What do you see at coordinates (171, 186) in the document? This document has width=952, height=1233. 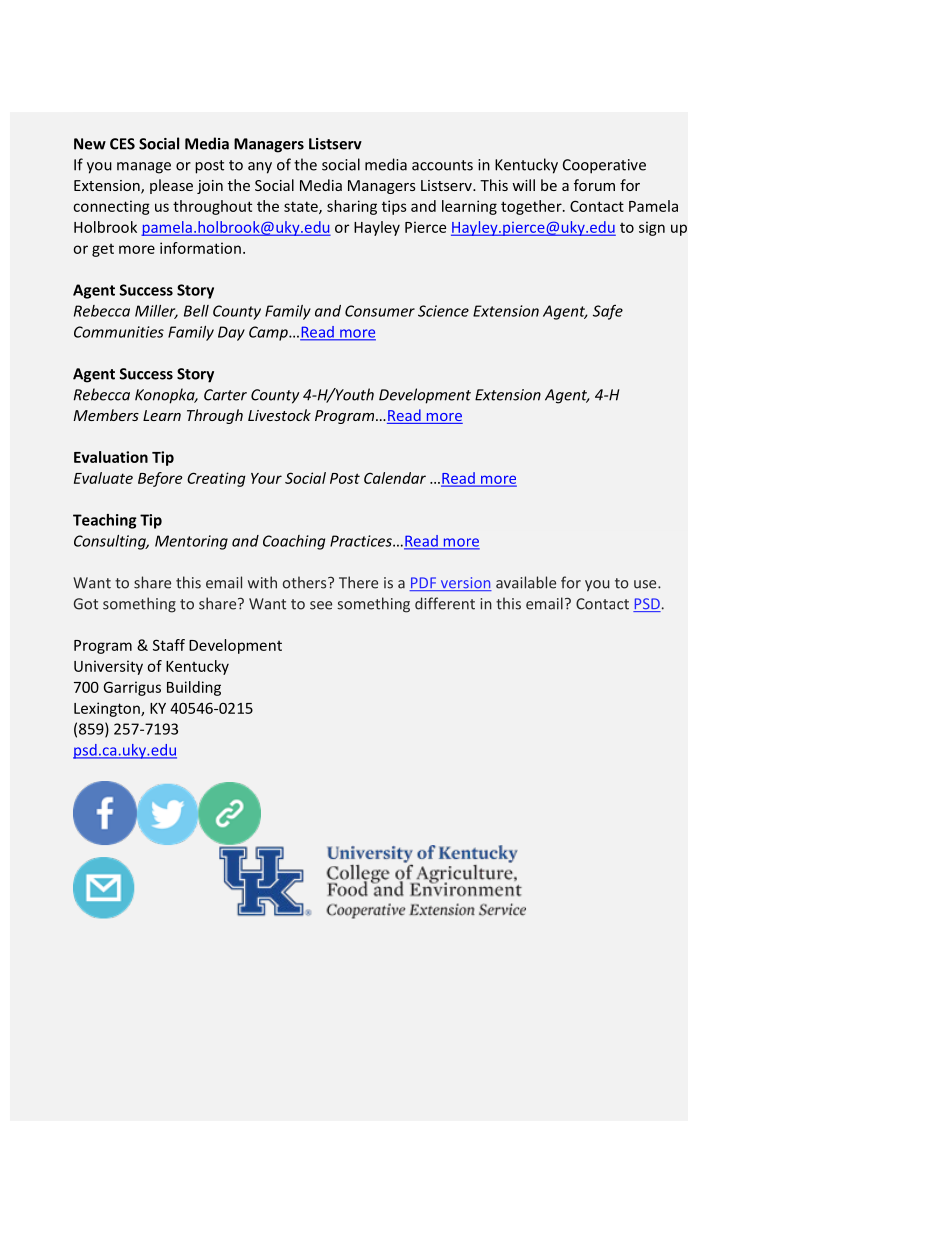 I see `please` at bounding box center [171, 186].
